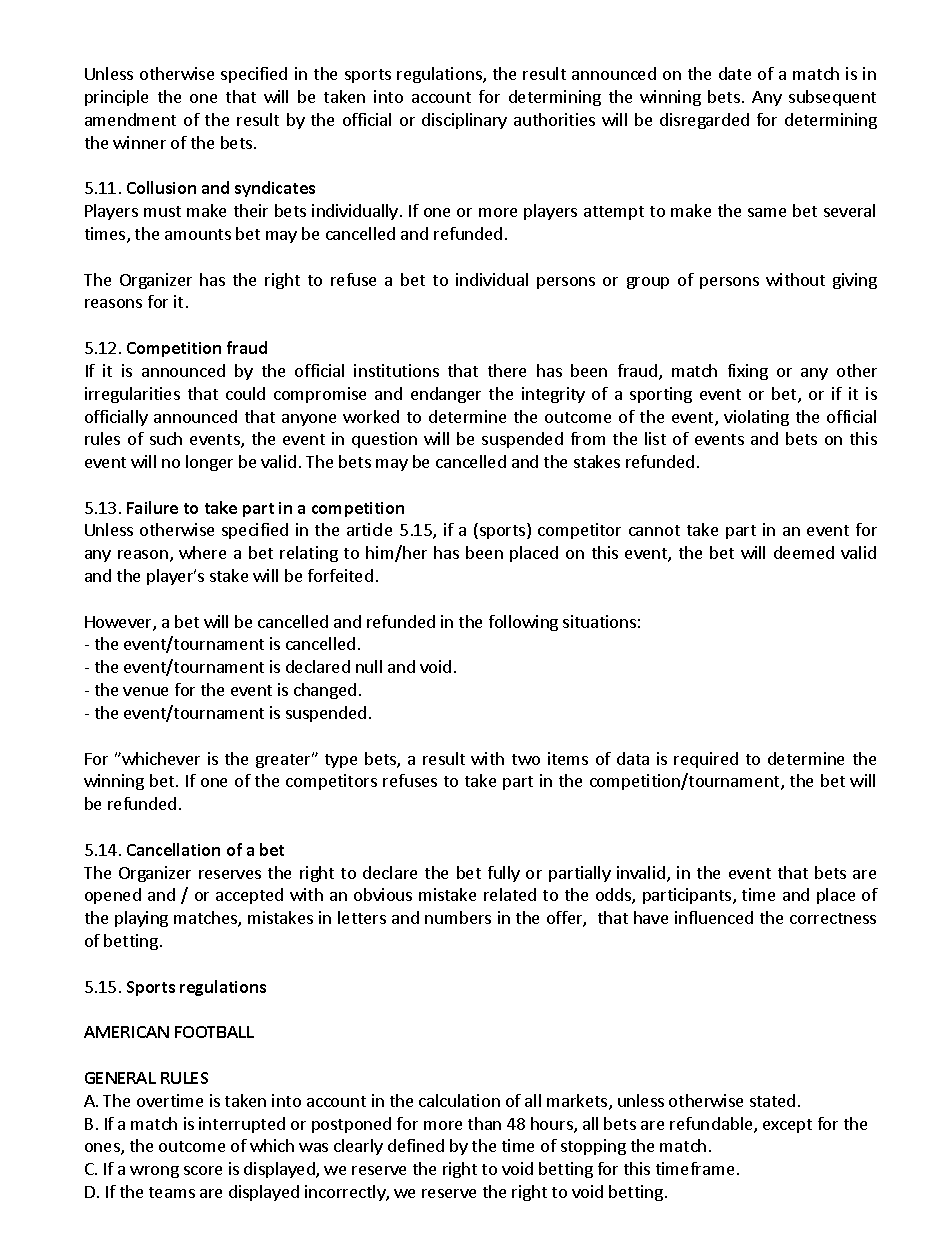 The image size is (952, 1233). What do you see at coordinates (203, 1170) in the document?
I see `score` at bounding box center [203, 1170].
